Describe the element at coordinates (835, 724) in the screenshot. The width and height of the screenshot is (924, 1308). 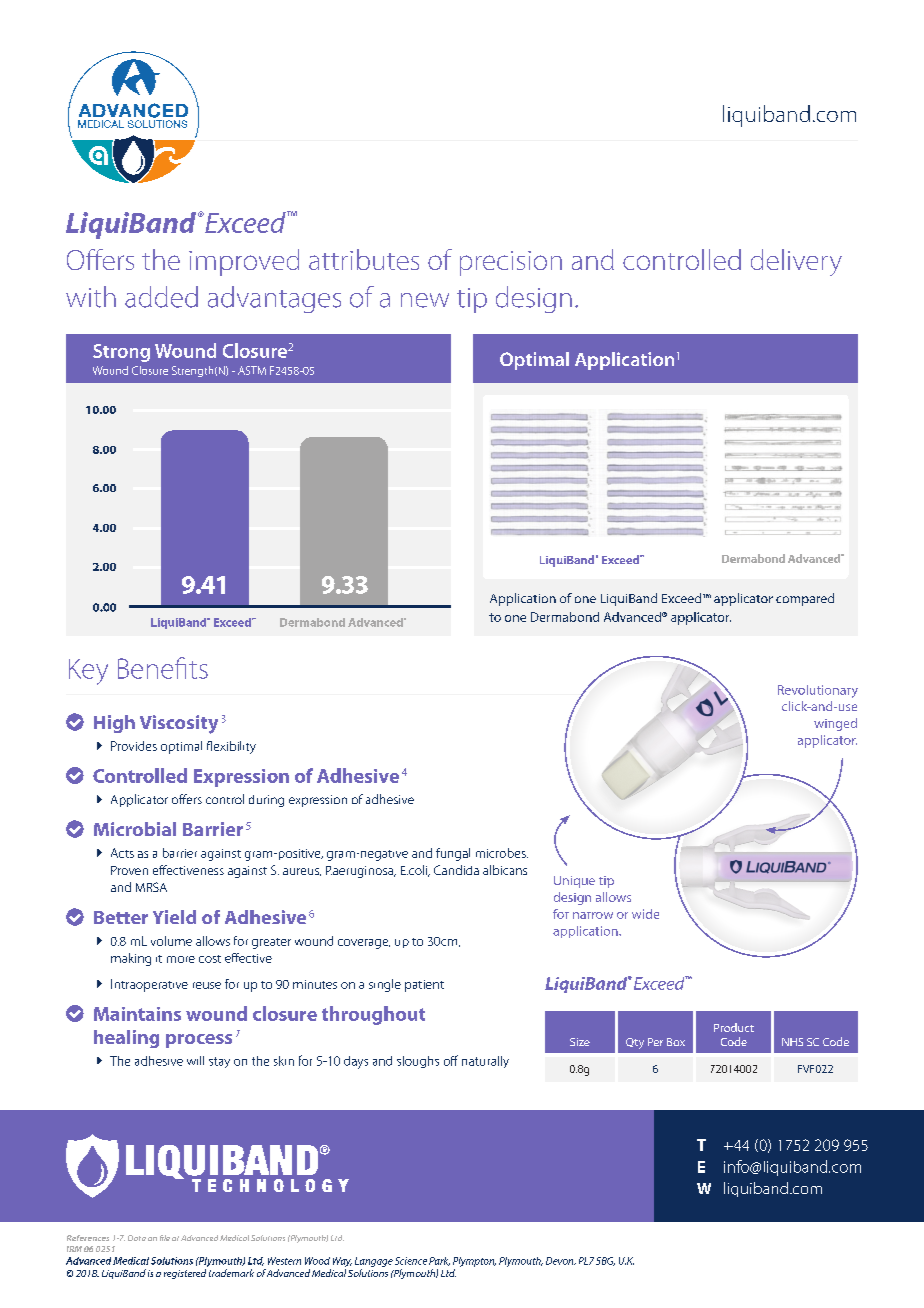
I see `winged` at that location.
